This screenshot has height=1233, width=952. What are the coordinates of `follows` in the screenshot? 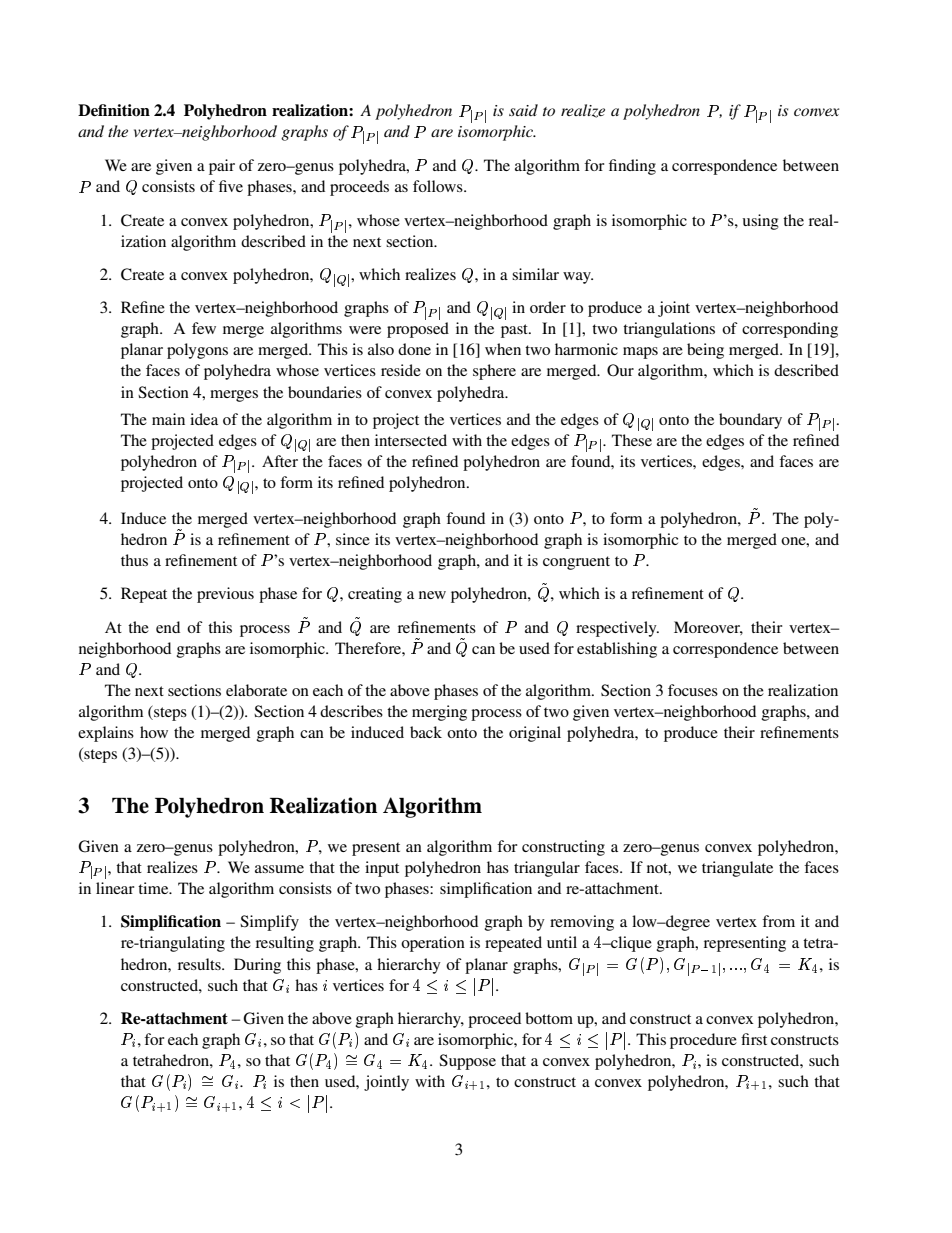 It's located at (439, 186).
